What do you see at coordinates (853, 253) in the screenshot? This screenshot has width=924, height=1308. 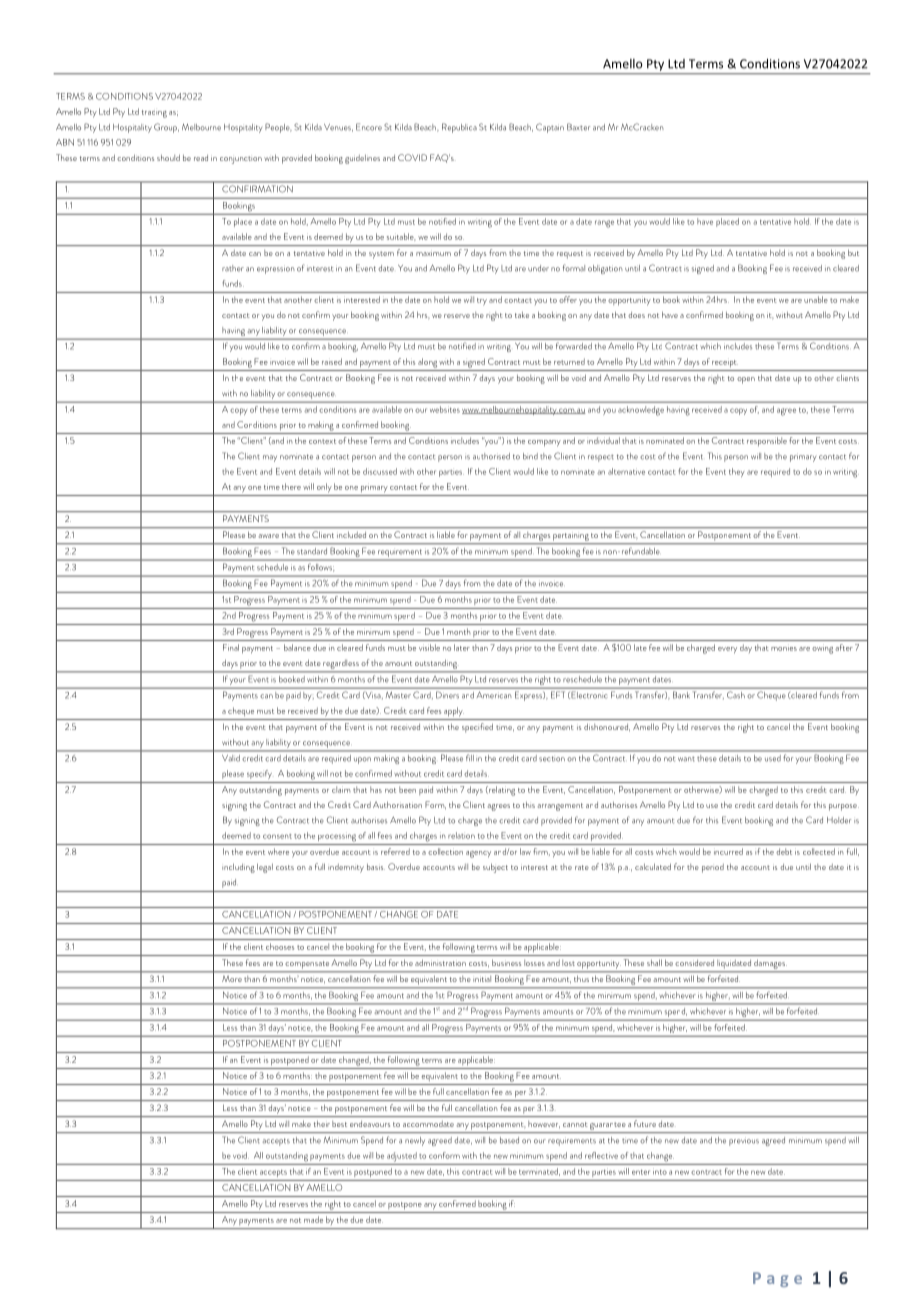 I see `but` at bounding box center [853, 253].
